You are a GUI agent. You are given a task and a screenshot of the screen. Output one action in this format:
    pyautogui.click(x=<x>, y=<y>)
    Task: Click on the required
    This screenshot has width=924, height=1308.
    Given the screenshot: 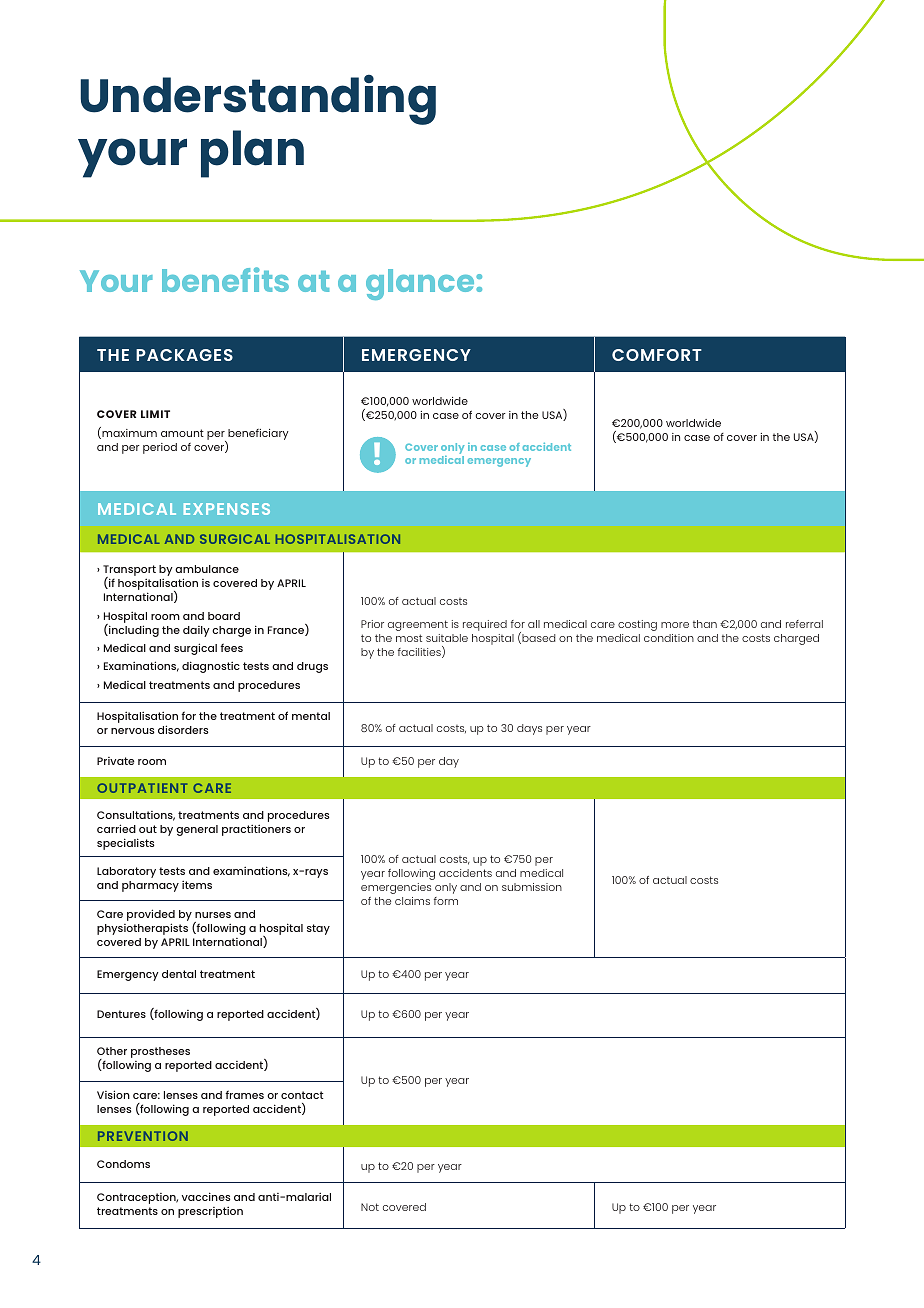 What is the action you would take?
    pyautogui.click(x=485, y=625)
